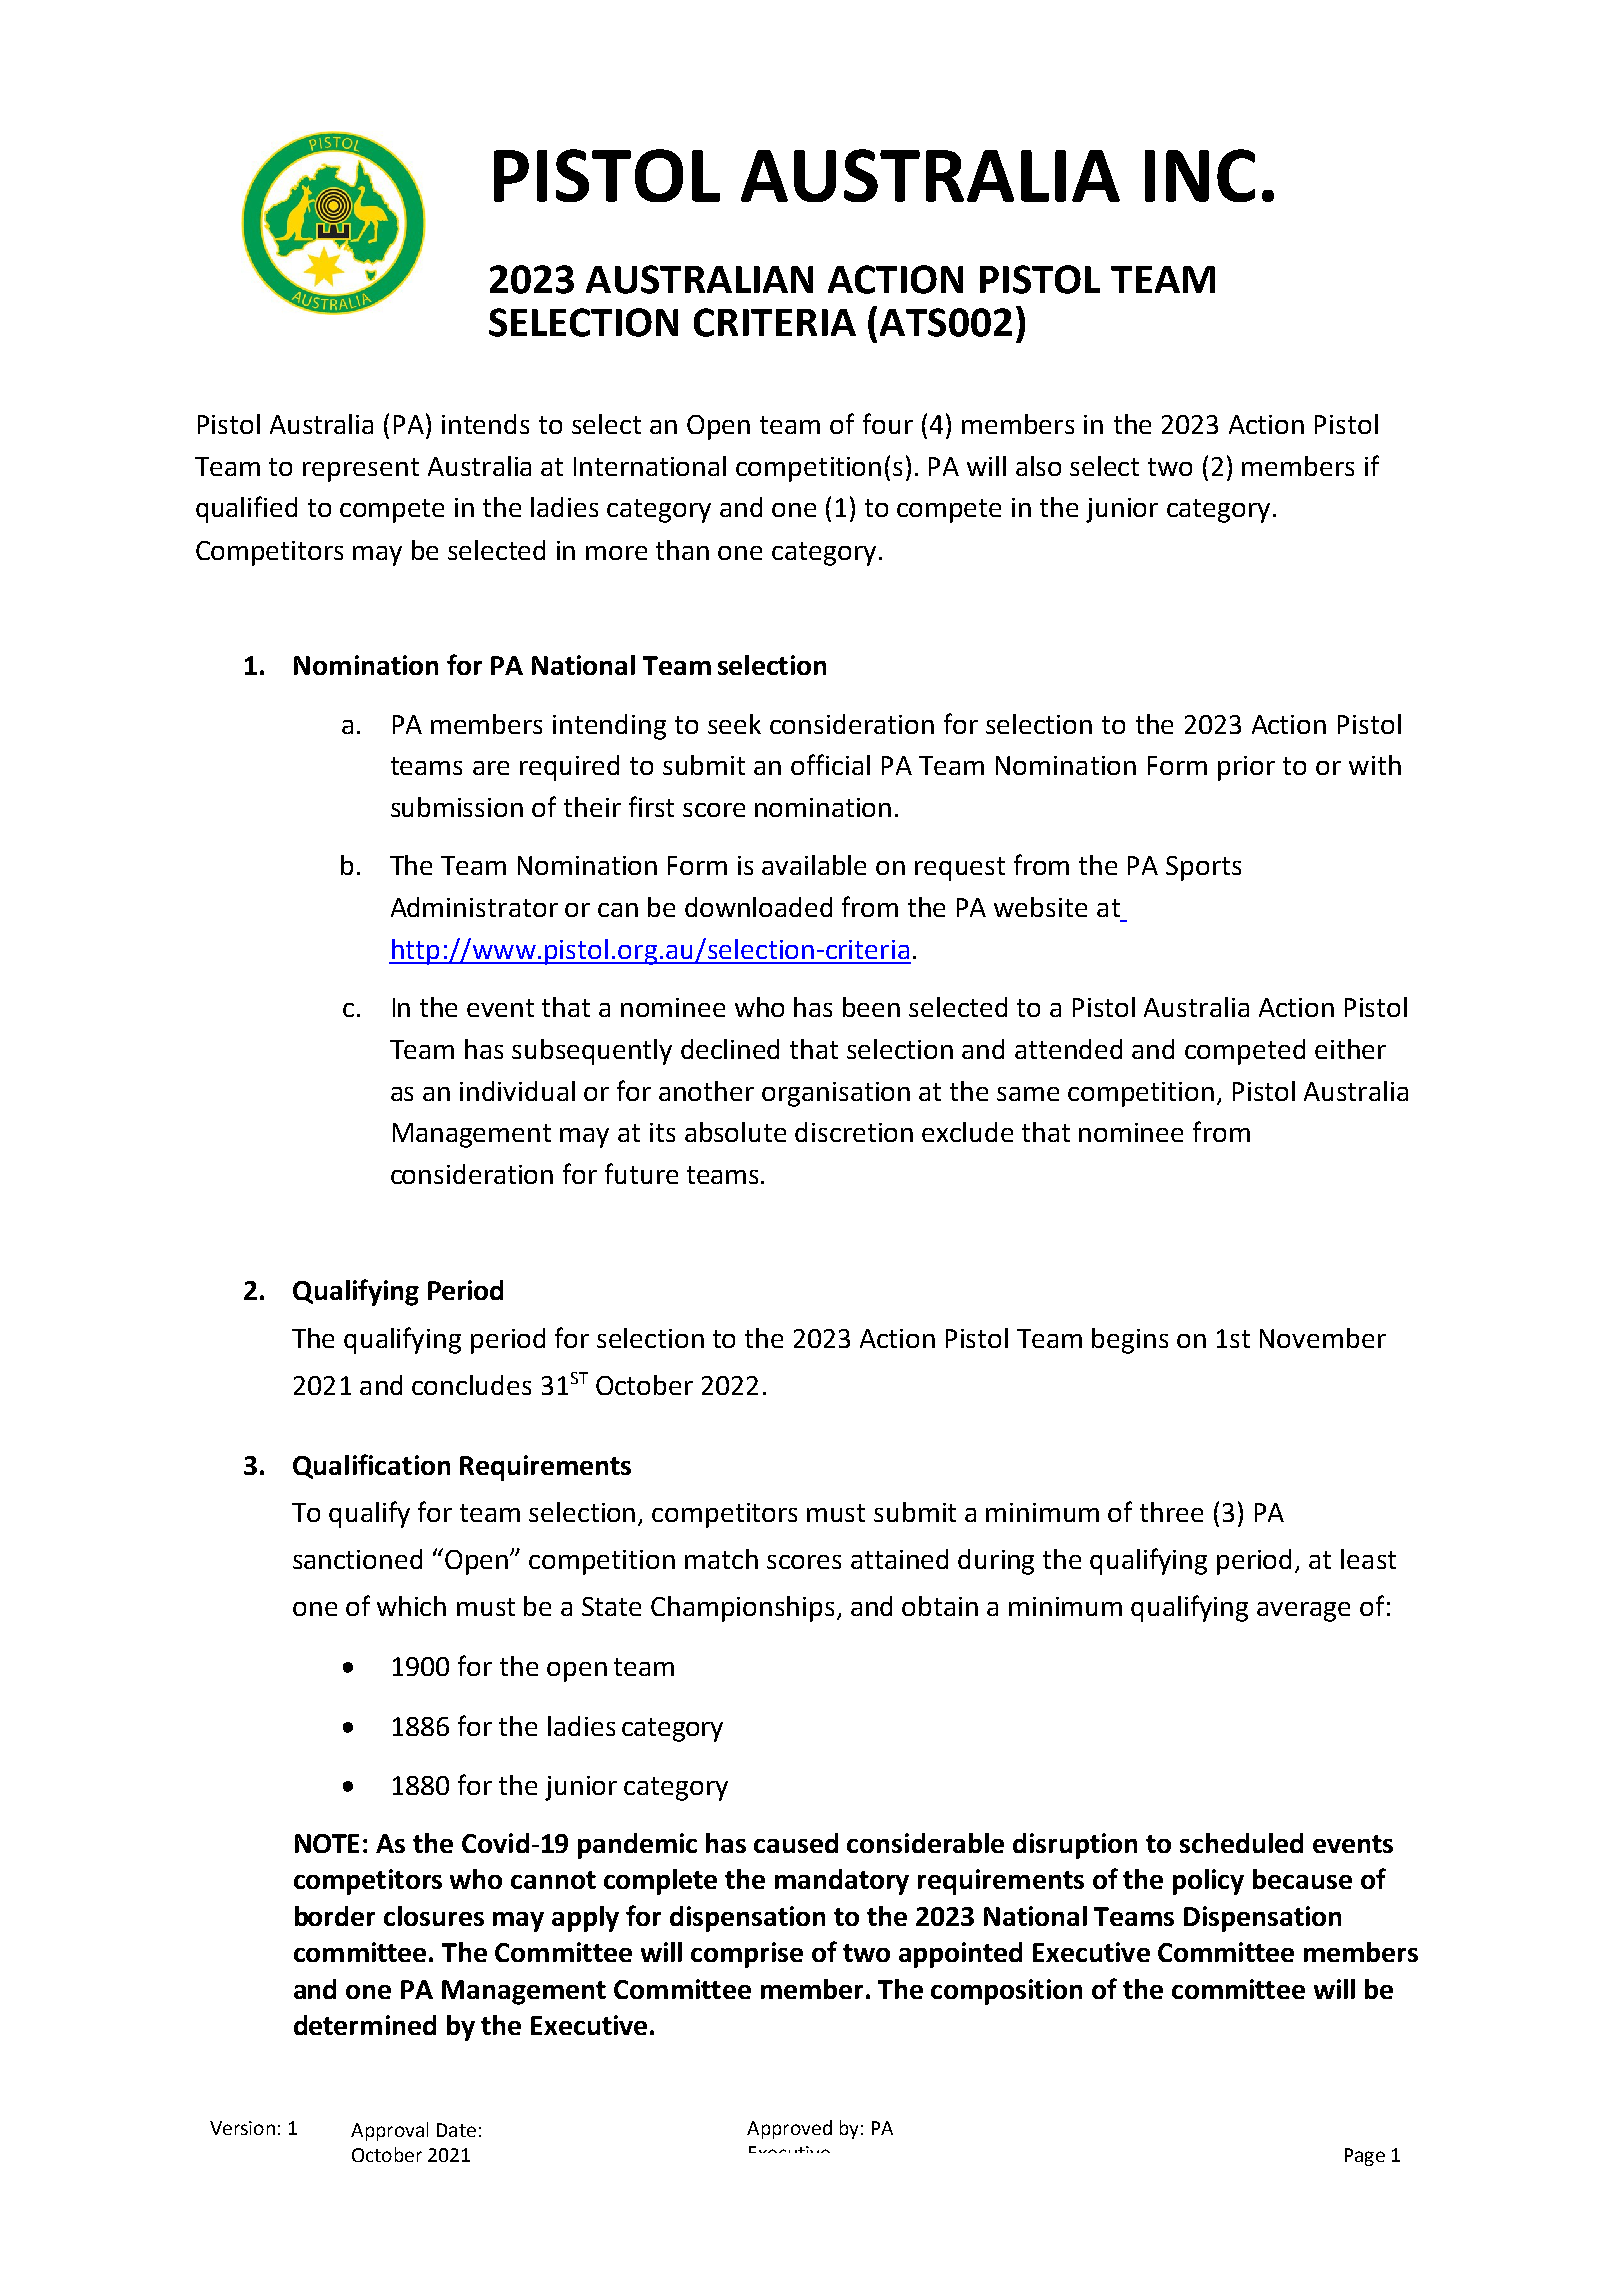  Describe the element at coordinates (1350, 1049) in the document. I see `either` at that location.
